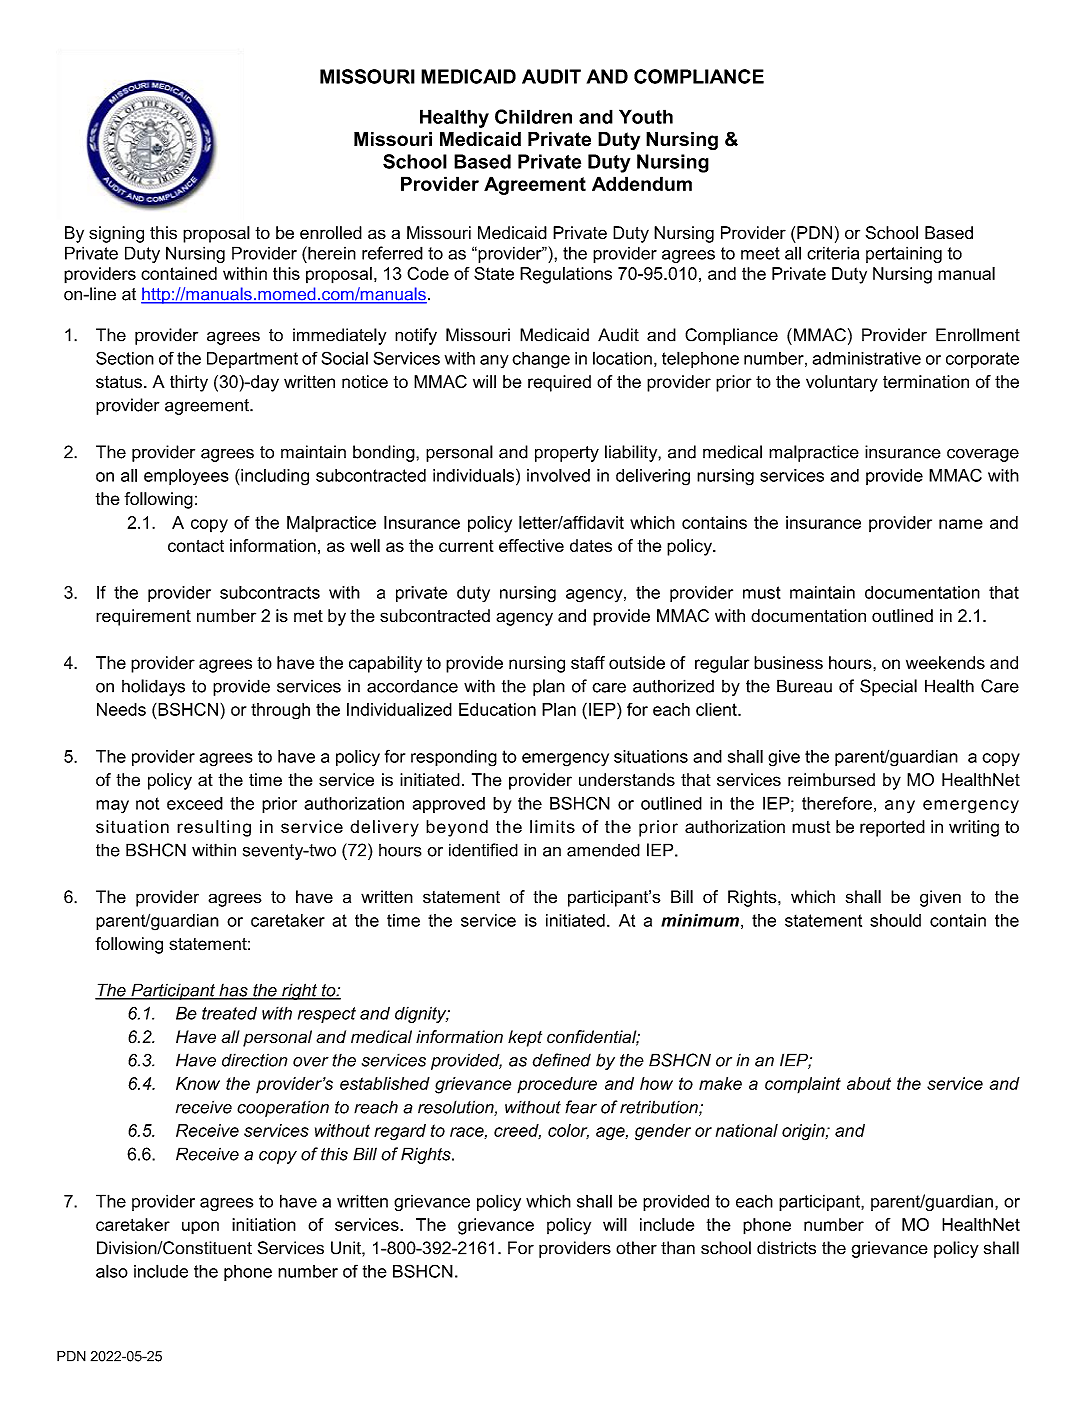 The height and width of the screenshot is (1402, 1083). What do you see at coordinates (200, 1228) in the screenshot?
I see `upon` at bounding box center [200, 1228].
